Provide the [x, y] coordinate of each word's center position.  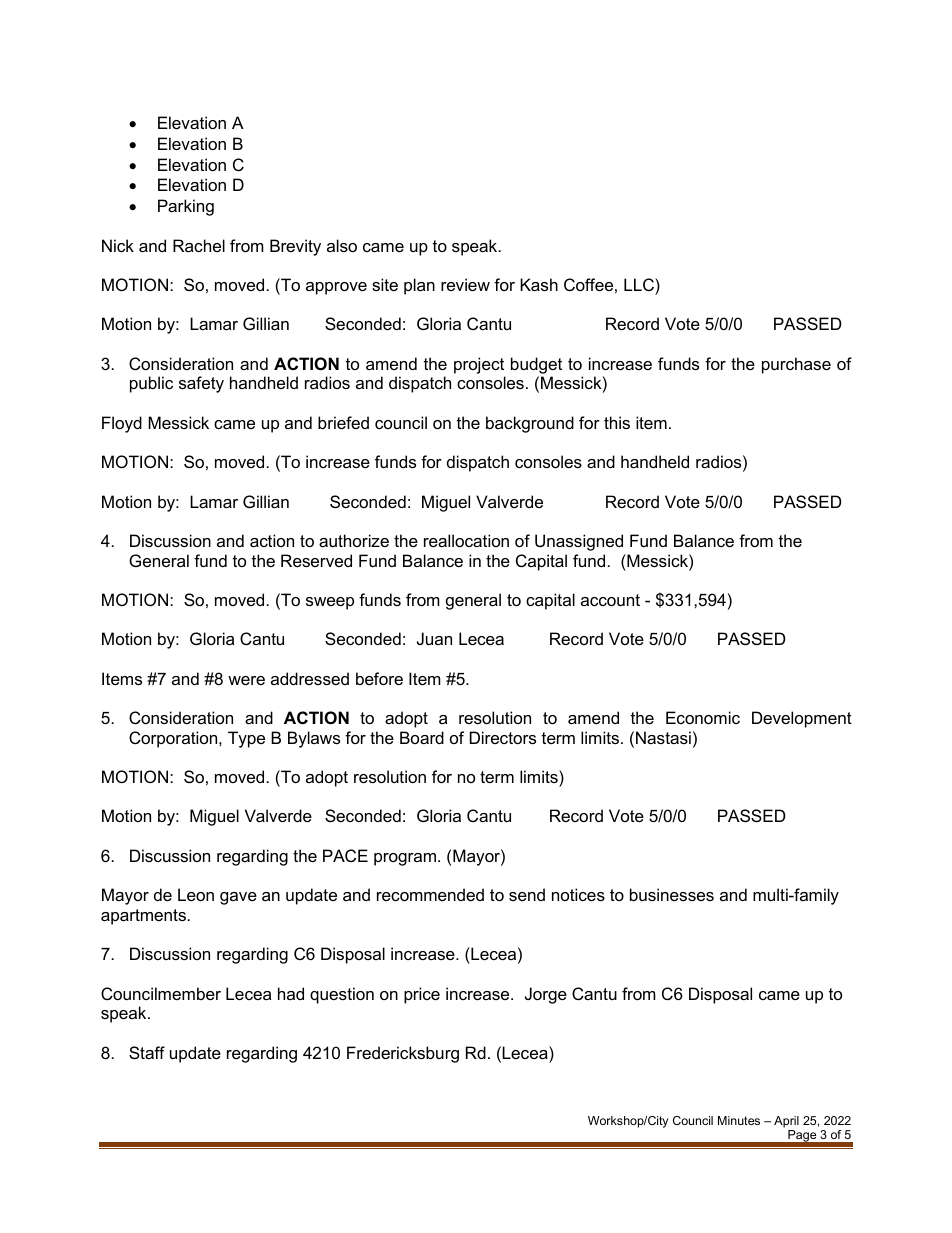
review [465, 284]
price [422, 995]
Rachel [199, 245]
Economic [703, 717]
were [246, 680]
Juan [434, 638]
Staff [147, 1052]
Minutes [739, 1120]
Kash [539, 284]
